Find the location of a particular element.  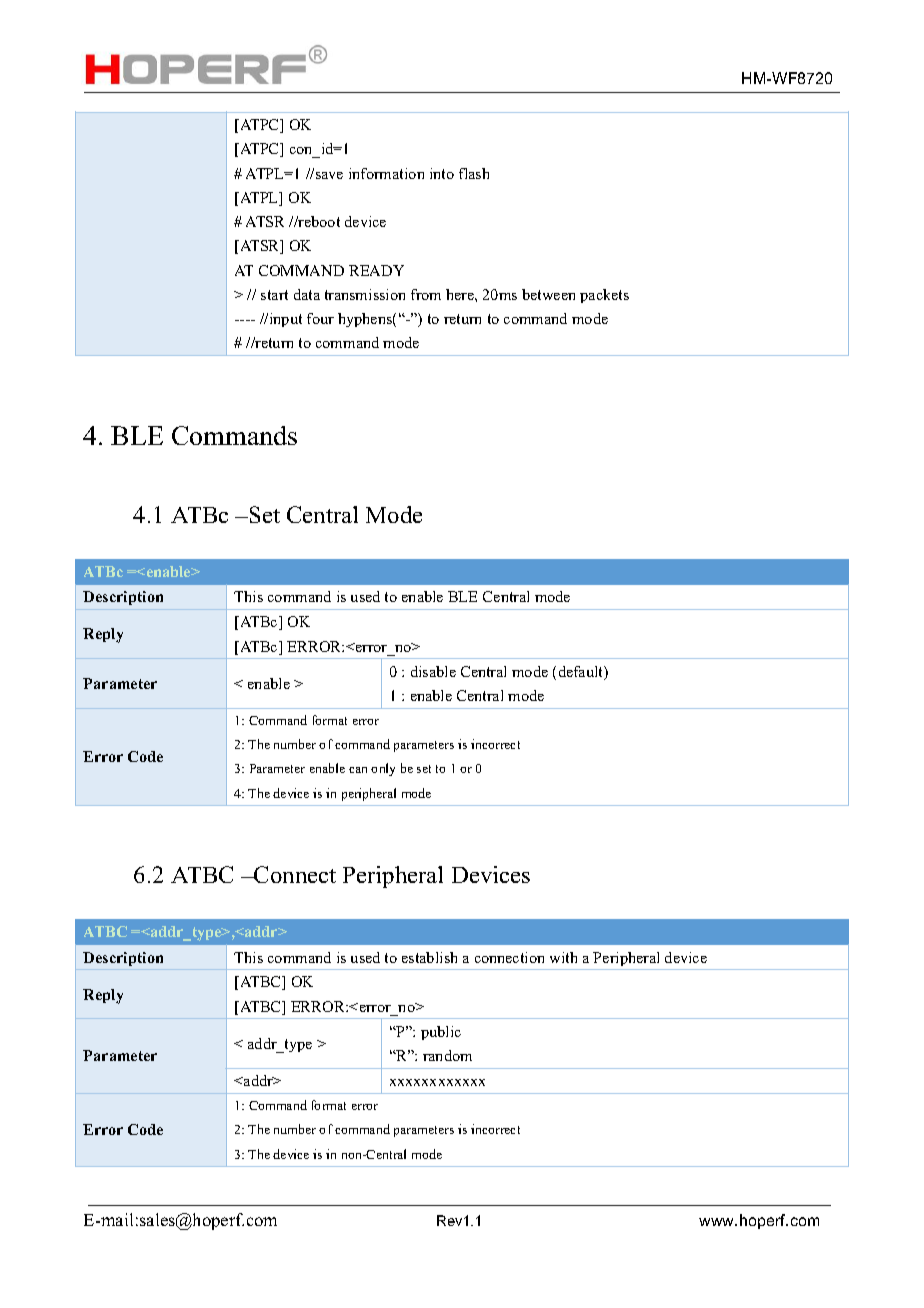

only is located at coordinates (383, 769).
